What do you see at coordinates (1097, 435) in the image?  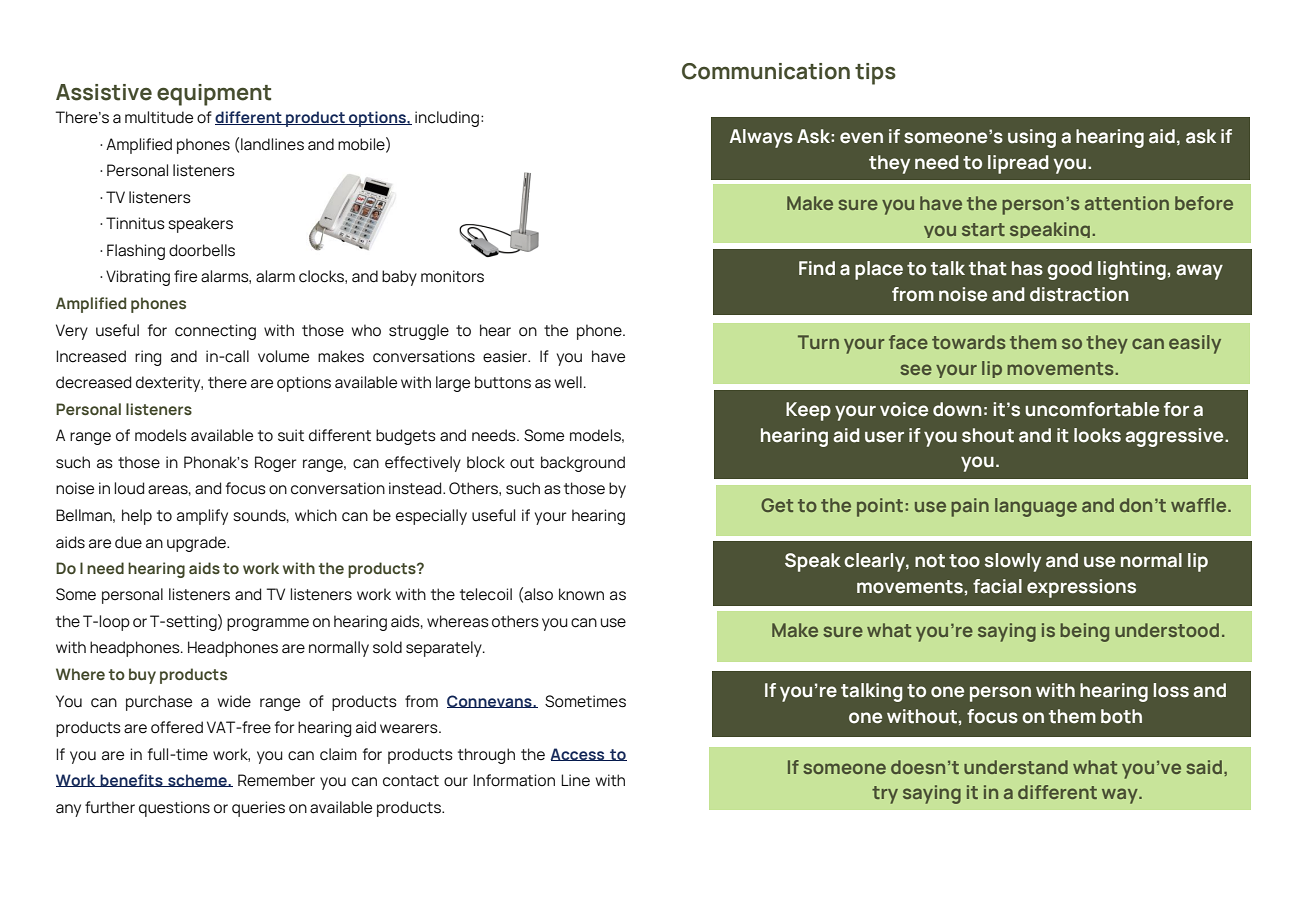 I see `looks` at bounding box center [1097, 435].
